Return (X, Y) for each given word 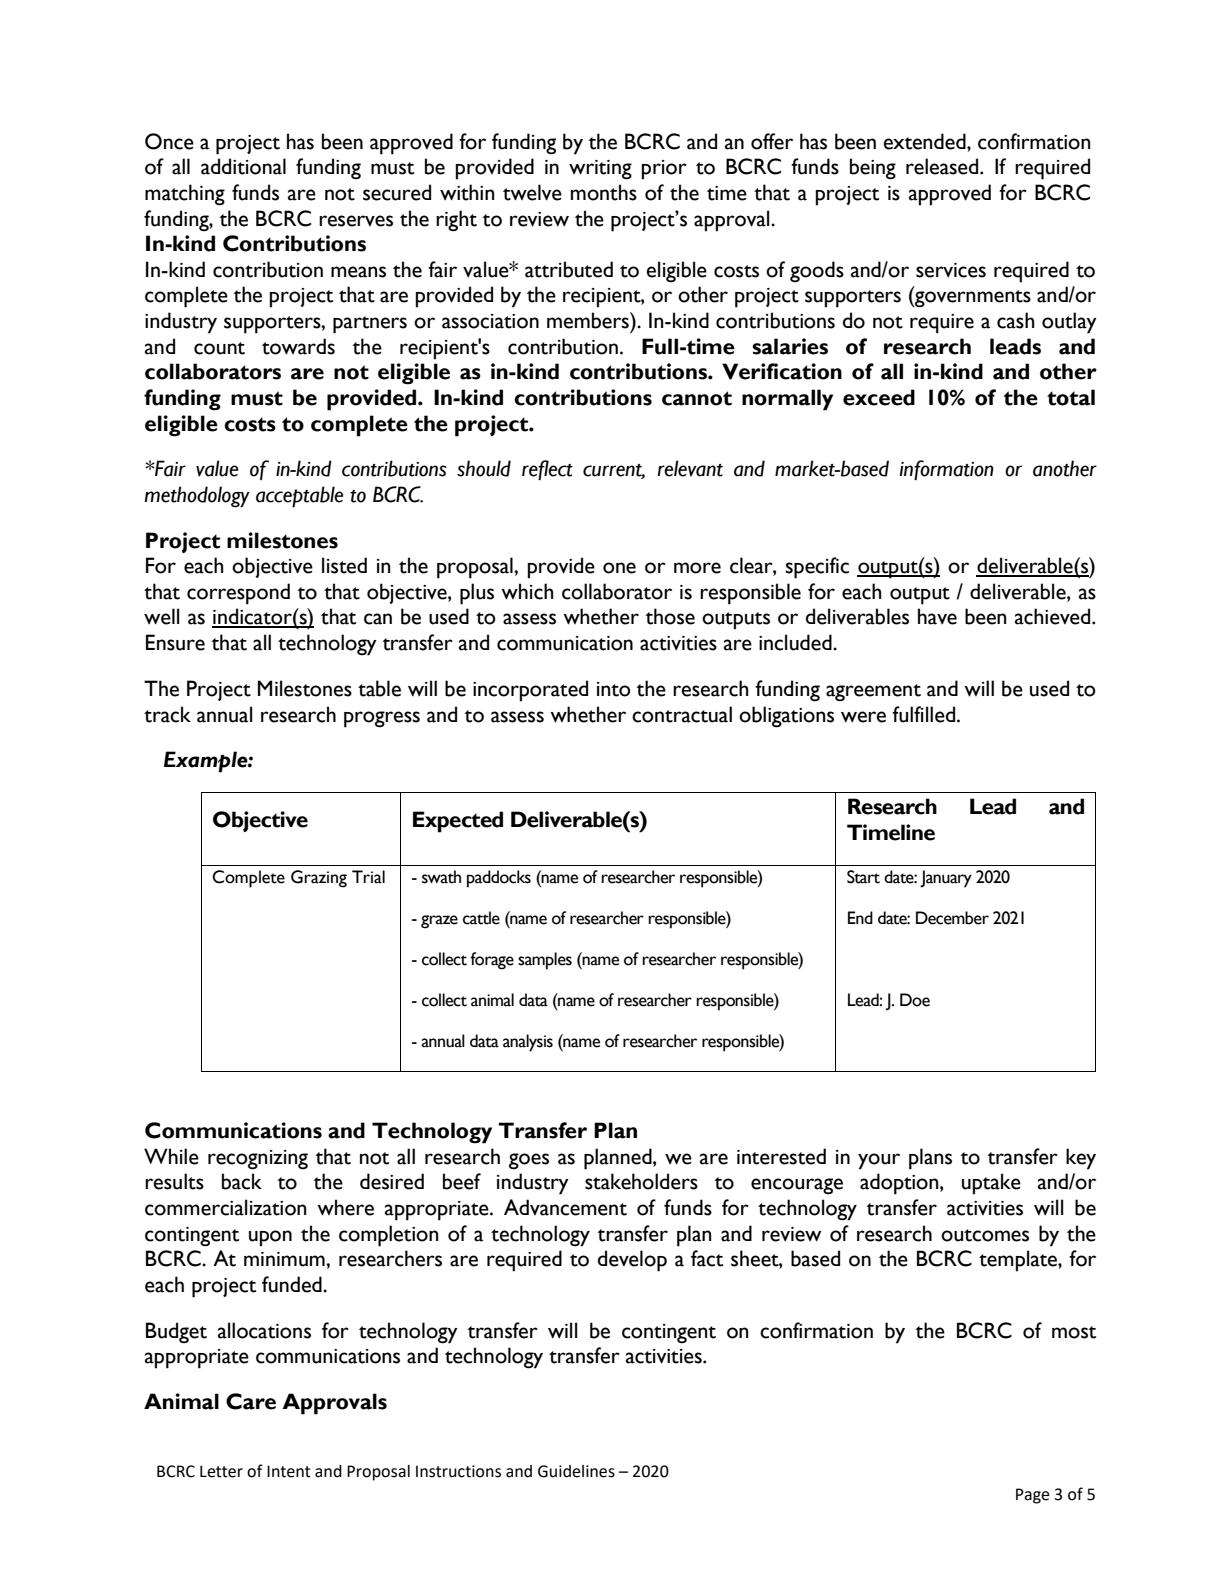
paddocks (499, 879)
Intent (289, 1471)
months (604, 192)
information (946, 470)
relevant (690, 468)
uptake (991, 1184)
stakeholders (641, 1181)
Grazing (319, 879)
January (946, 879)
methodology (197, 497)
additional (243, 166)
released (943, 166)
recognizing (258, 1160)
